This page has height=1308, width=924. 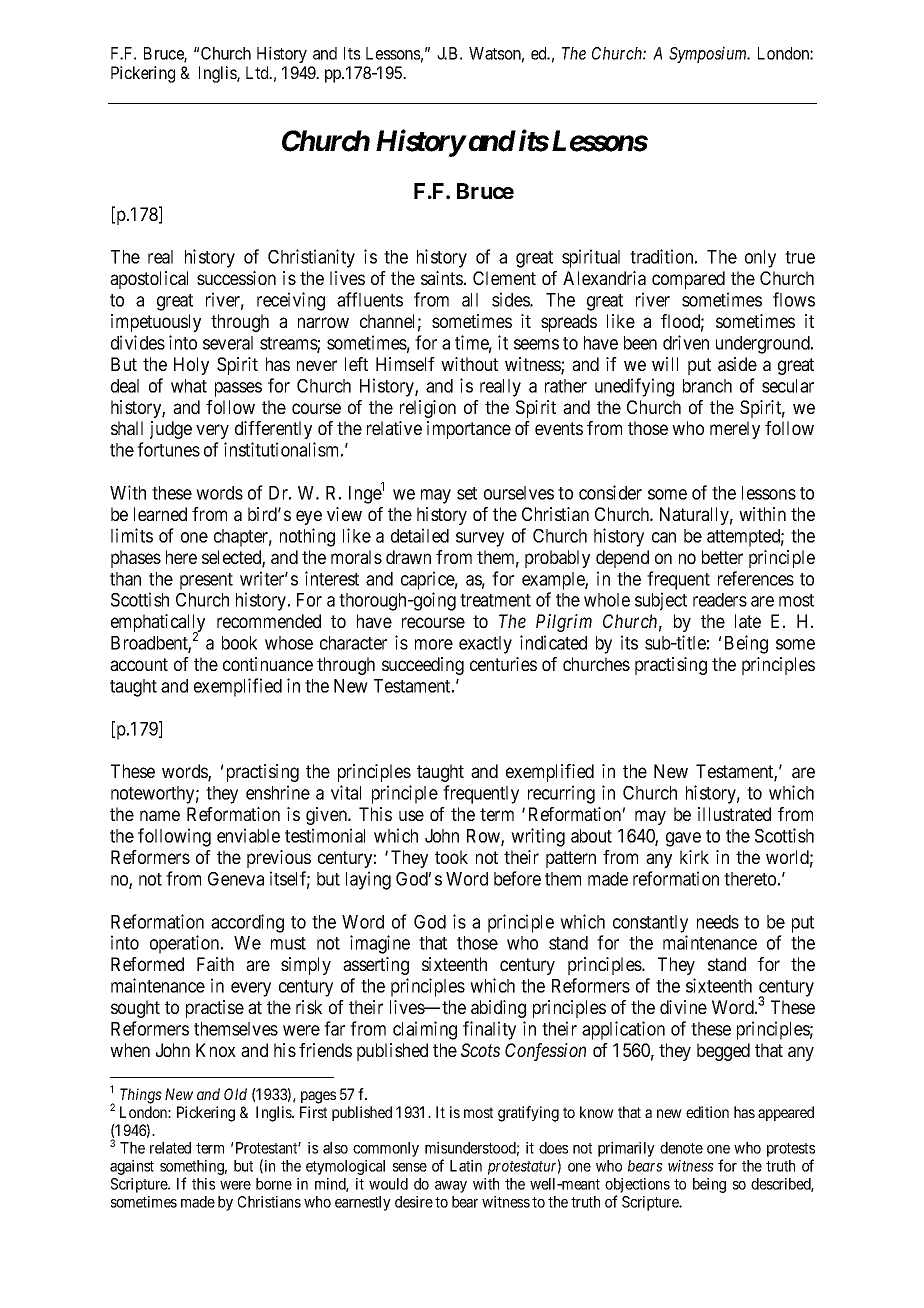 I want to click on Faith, so click(x=215, y=964).
